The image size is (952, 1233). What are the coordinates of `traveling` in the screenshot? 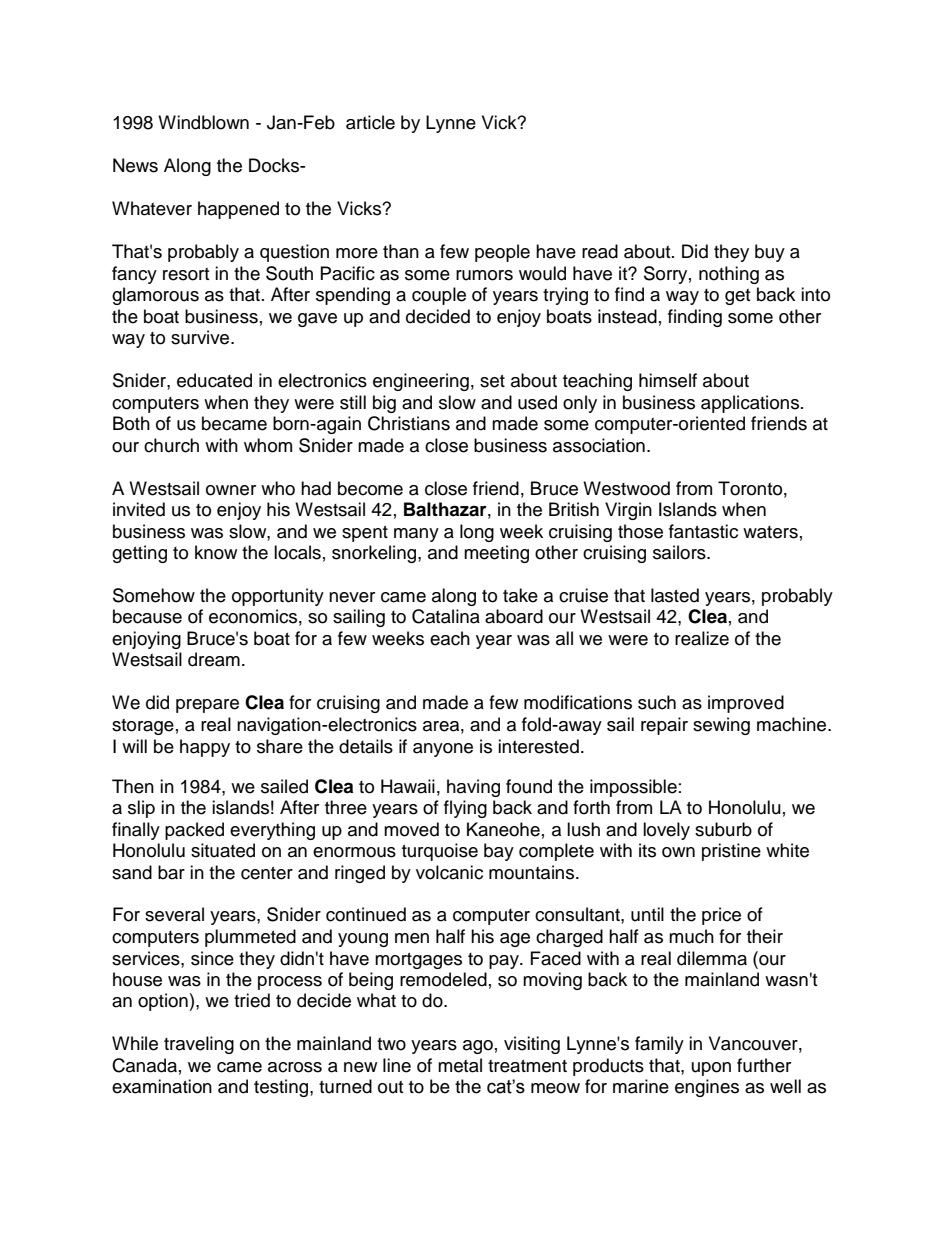 It's located at (199, 1045).
